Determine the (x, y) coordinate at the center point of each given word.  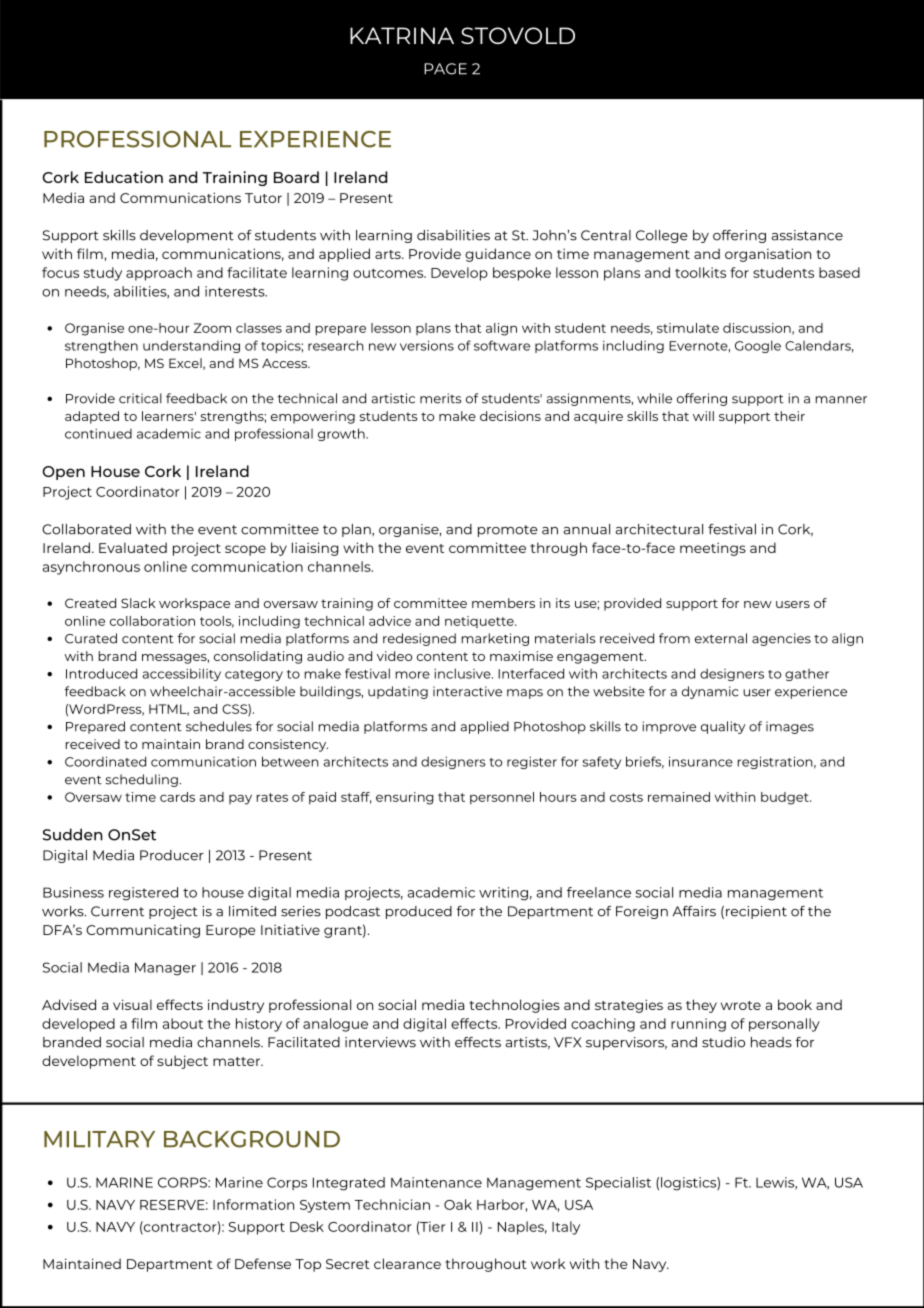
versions (427, 345)
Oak (458, 1204)
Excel (186, 364)
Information (253, 1204)
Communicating (143, 931)
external (721, 638)
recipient (756, 912)
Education (124, 177)
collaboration (152, 621)
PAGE (445, 69)
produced (419, 912)
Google (758, 346)
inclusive (463, 673)
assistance (807, 235)
